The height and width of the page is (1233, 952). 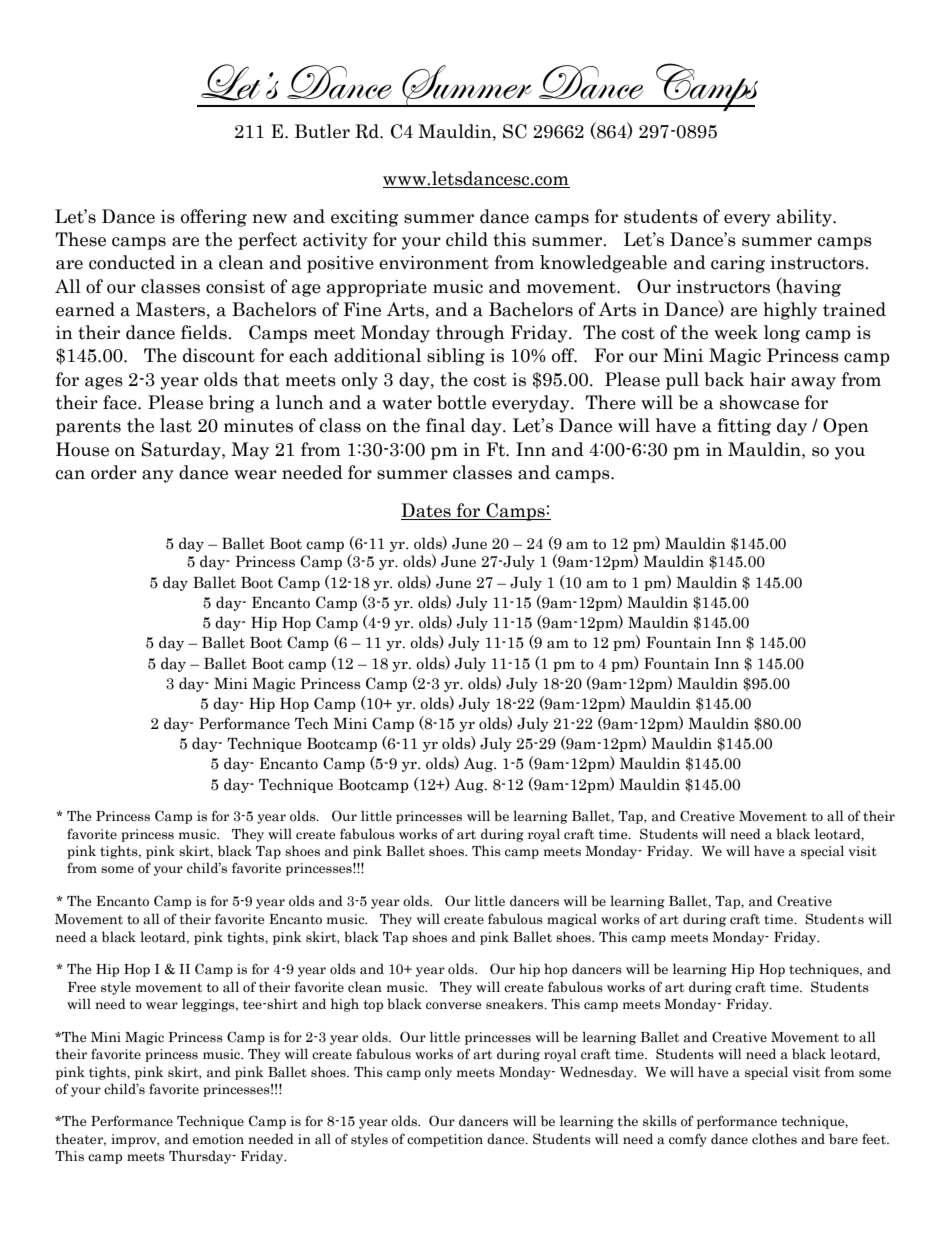 I want to click on competition, so click(x=445, y=1140).
